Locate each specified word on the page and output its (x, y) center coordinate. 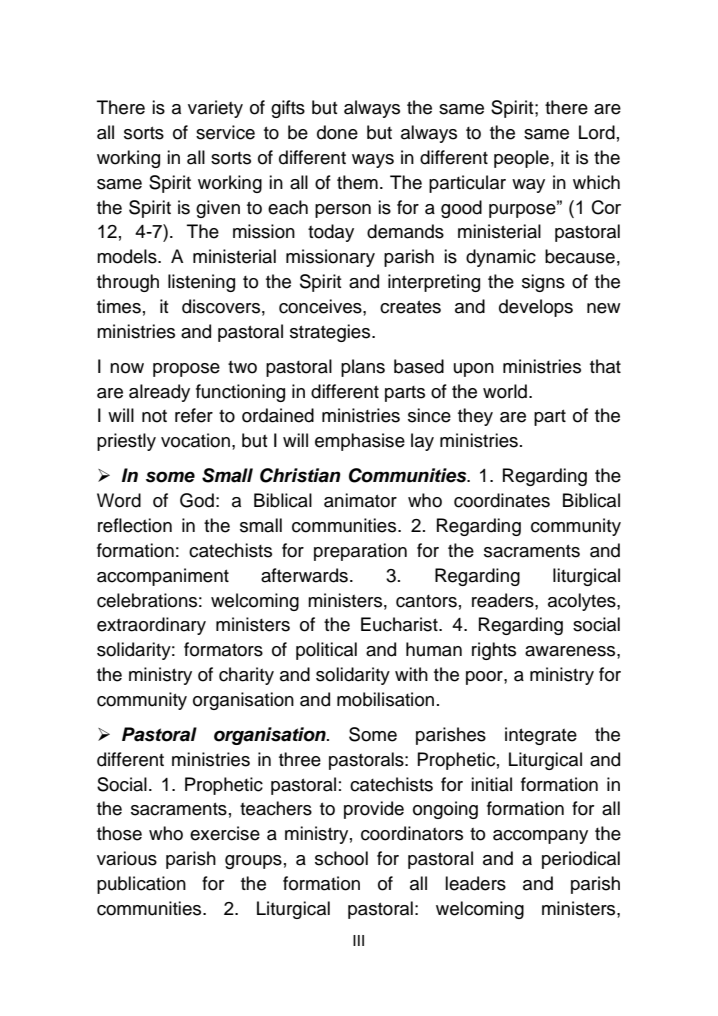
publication (141, 885)
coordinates (502, 500)
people (521, 159)
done (337, 132)
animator (360, 500)
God (197, 500)
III (358, 940)
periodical (581, 860)
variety (215, 109)
